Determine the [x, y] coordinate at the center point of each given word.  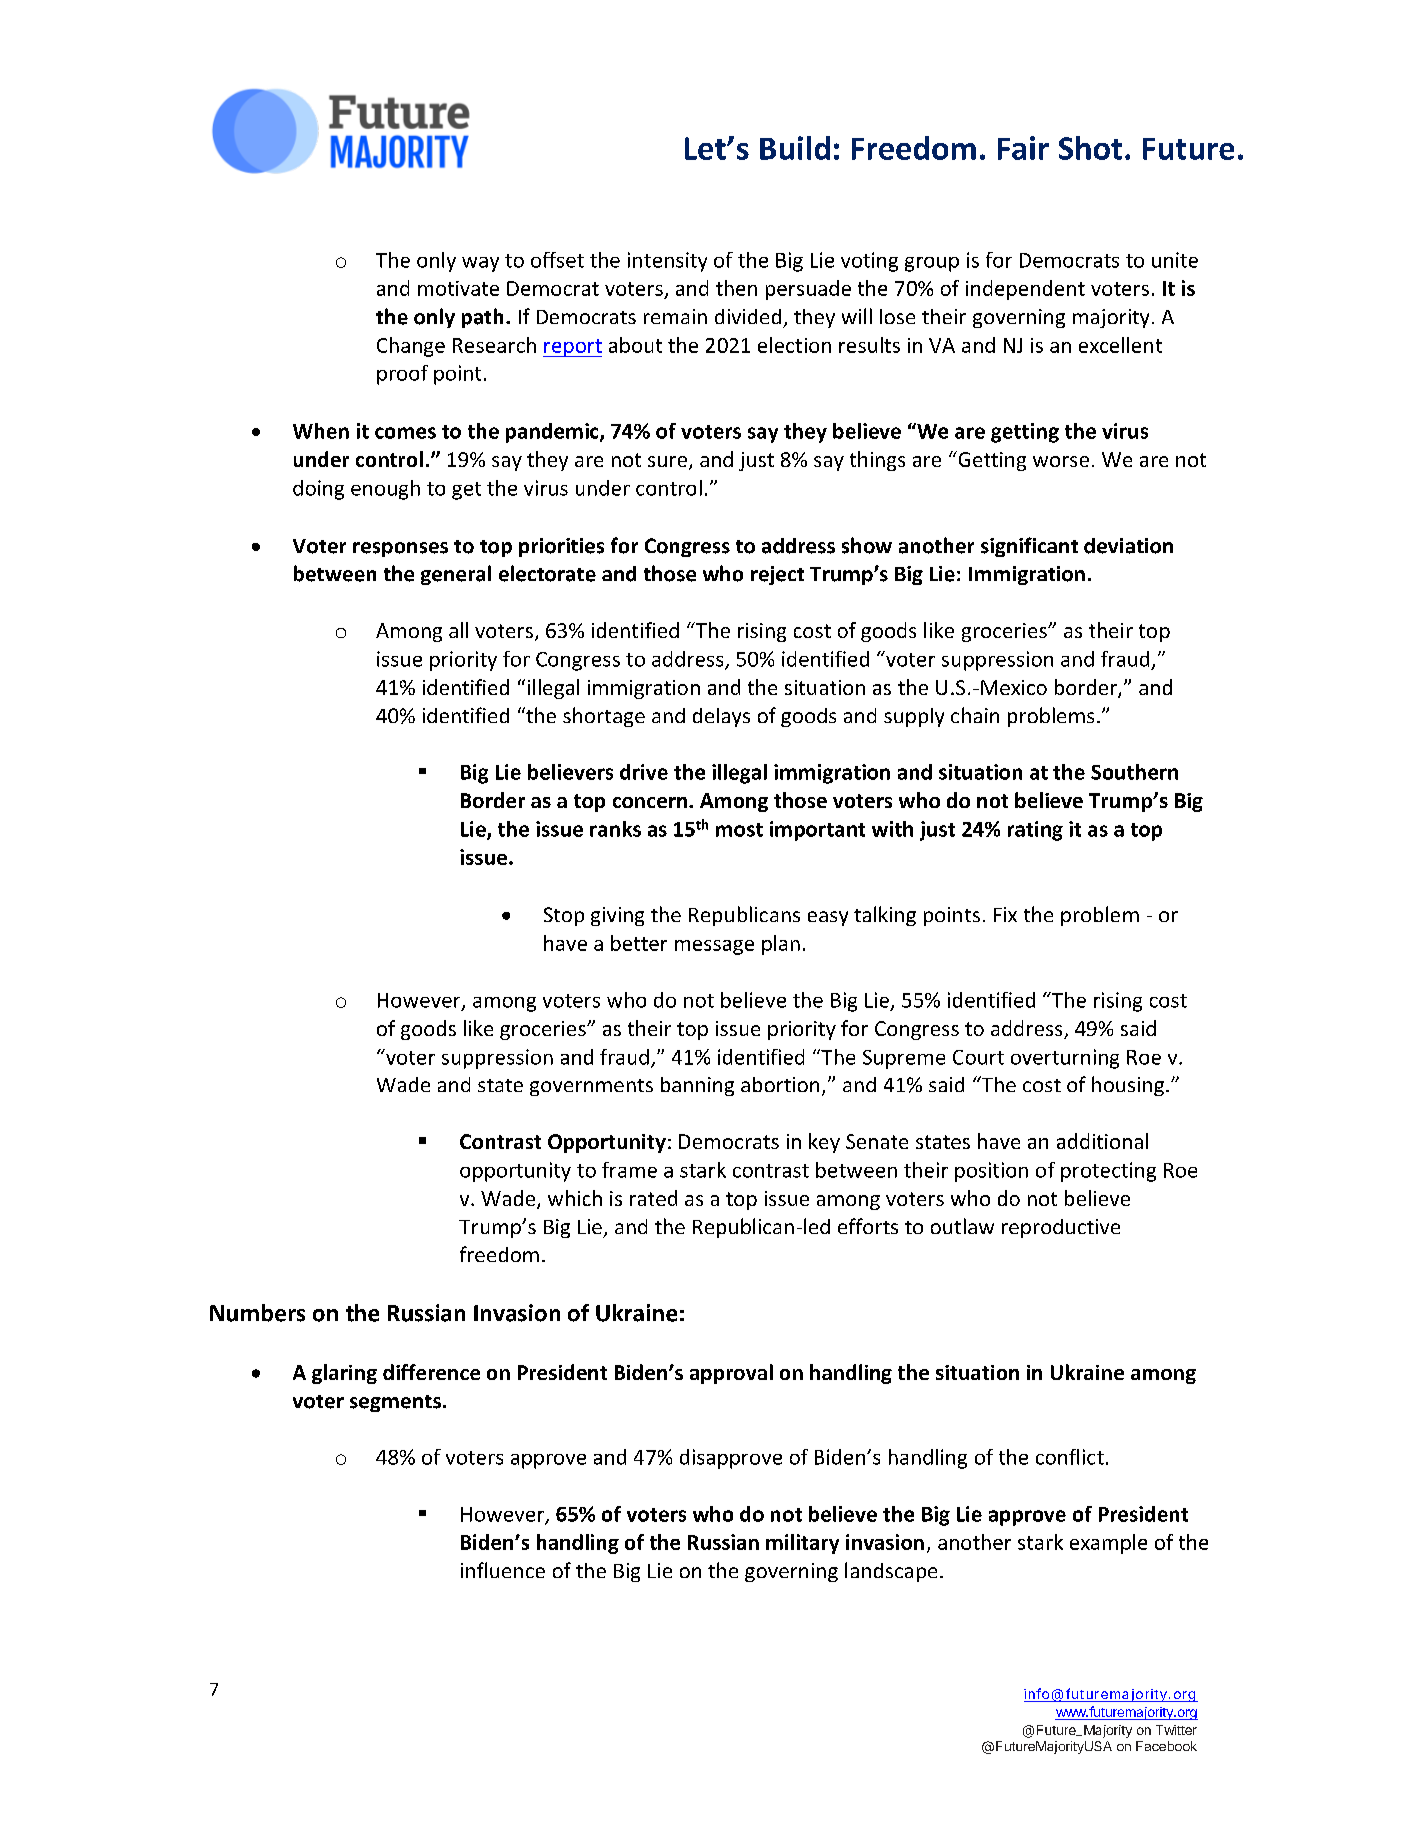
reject [777, 575]
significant [1029, 547]
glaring [344, 1374]
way [480, 264]
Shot [1090, 148]
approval [731, 1374]
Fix [1005, 914]
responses [400, 549]
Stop [564, 916]
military [802, 1544]
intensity [667, 262]
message [714, 947]
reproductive [1061, 1228]
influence [503, 1570]
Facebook [1166, 1746]
